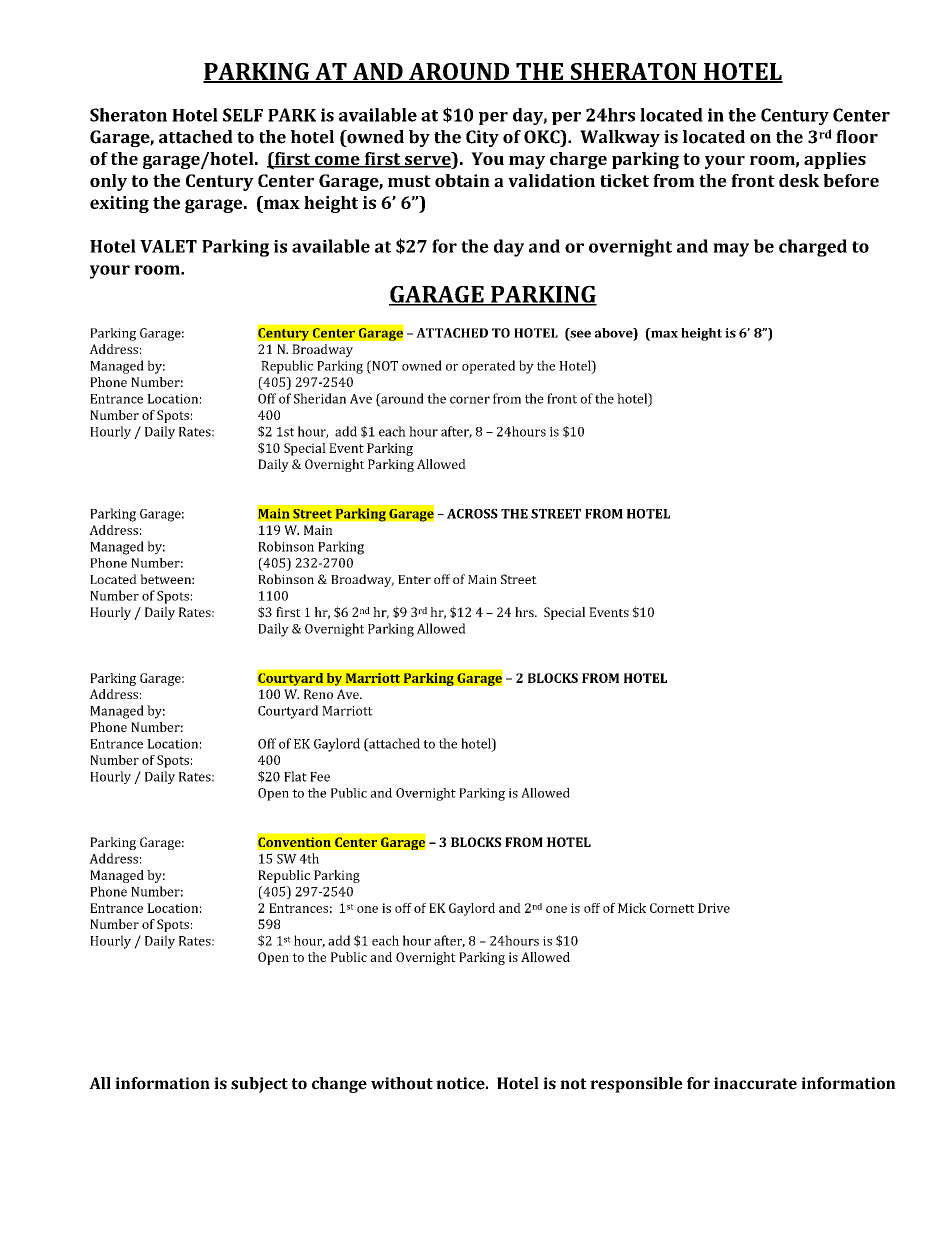  What do you see at coordinates (755, 1083) in the screenshot?
I see `inaccurate` at bounding box center [755, 1083].
